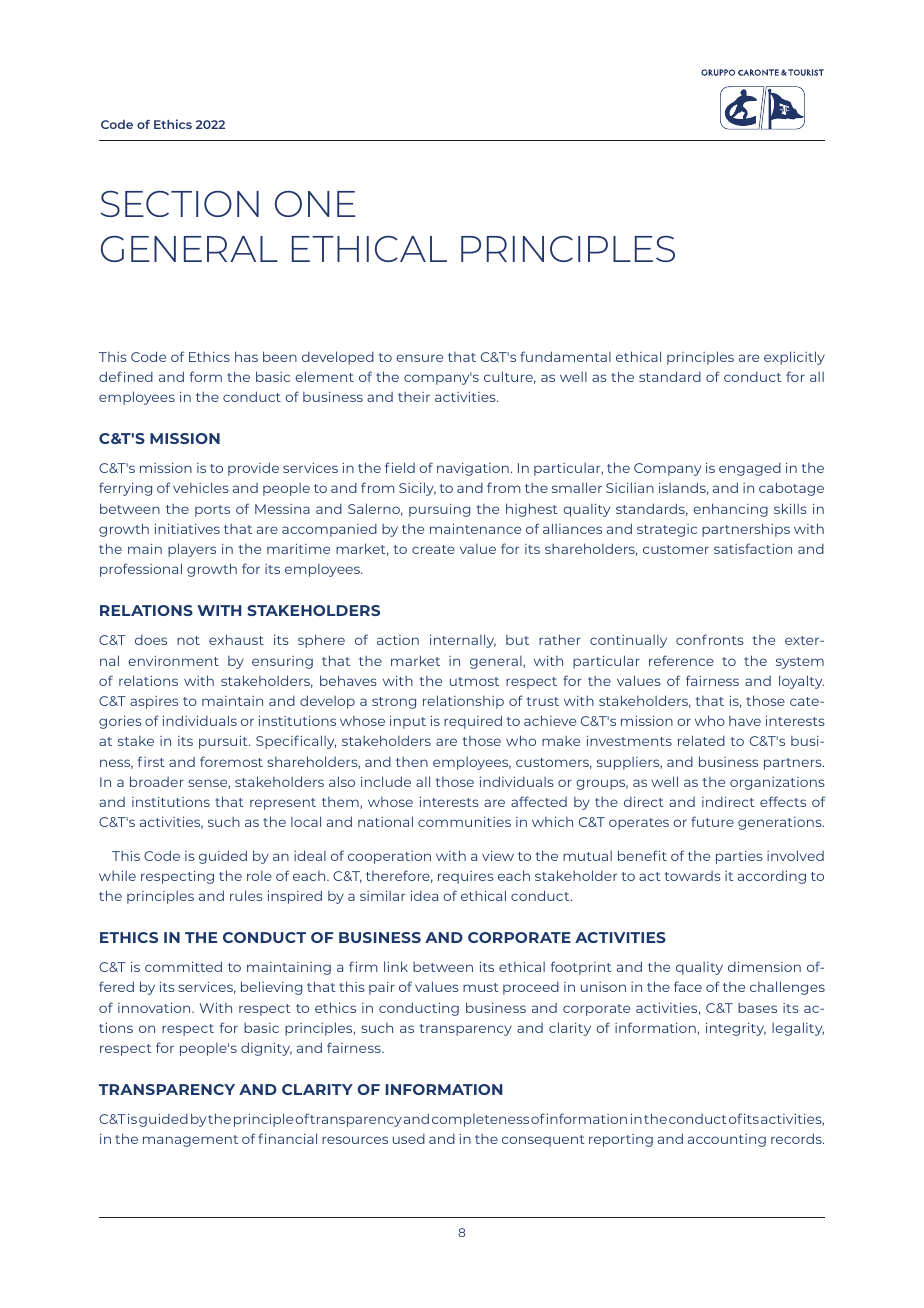  What do you see at coordinates (794, 358) in the document?
I see `explicitly` at bounding box center [794, 358].
